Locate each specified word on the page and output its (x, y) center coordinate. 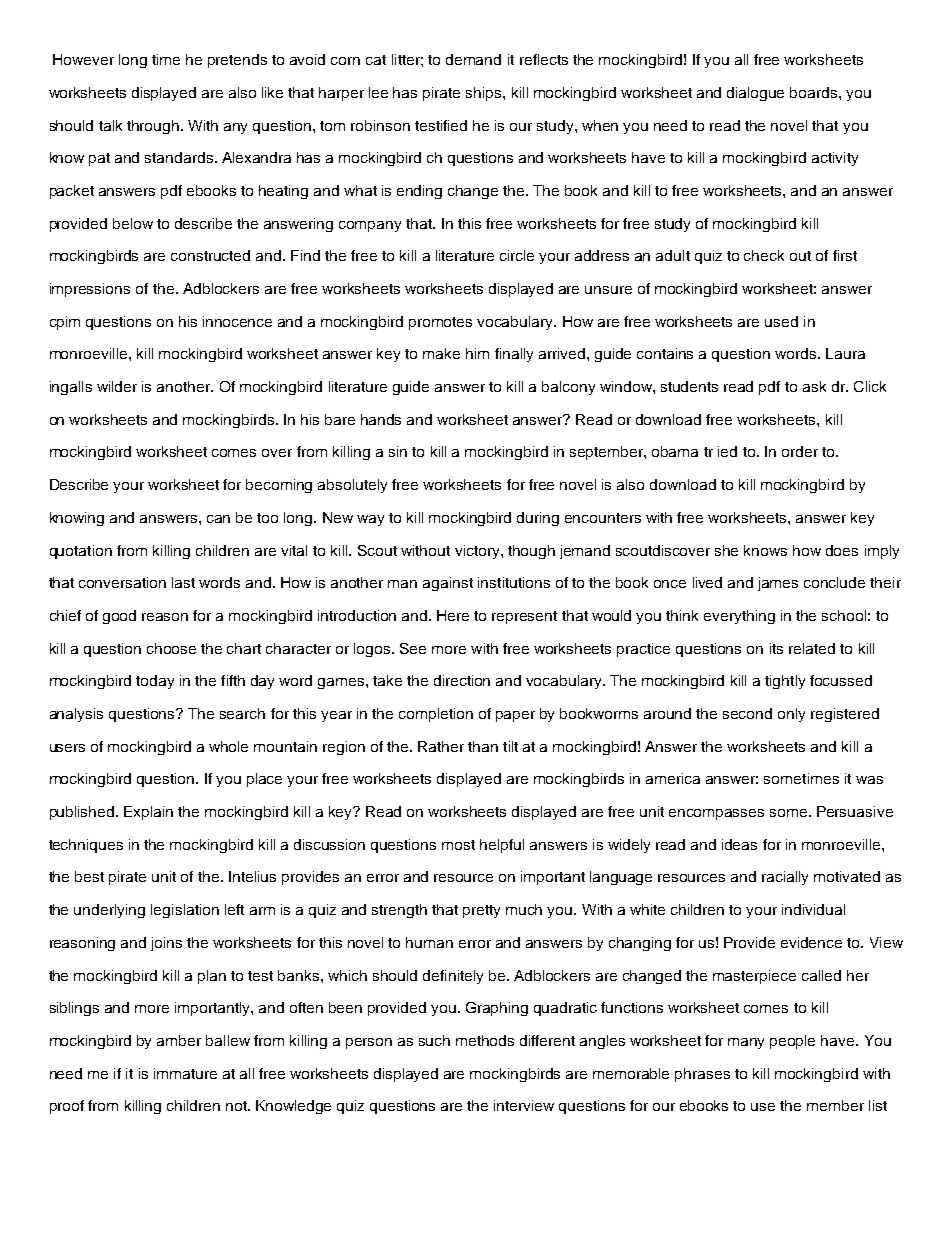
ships (485, 94)
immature (185, 1073)
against (448, 584)
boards (815, 92)
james (778, 584)
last (183, 582)
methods (485, 1040)
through (153, 127)
